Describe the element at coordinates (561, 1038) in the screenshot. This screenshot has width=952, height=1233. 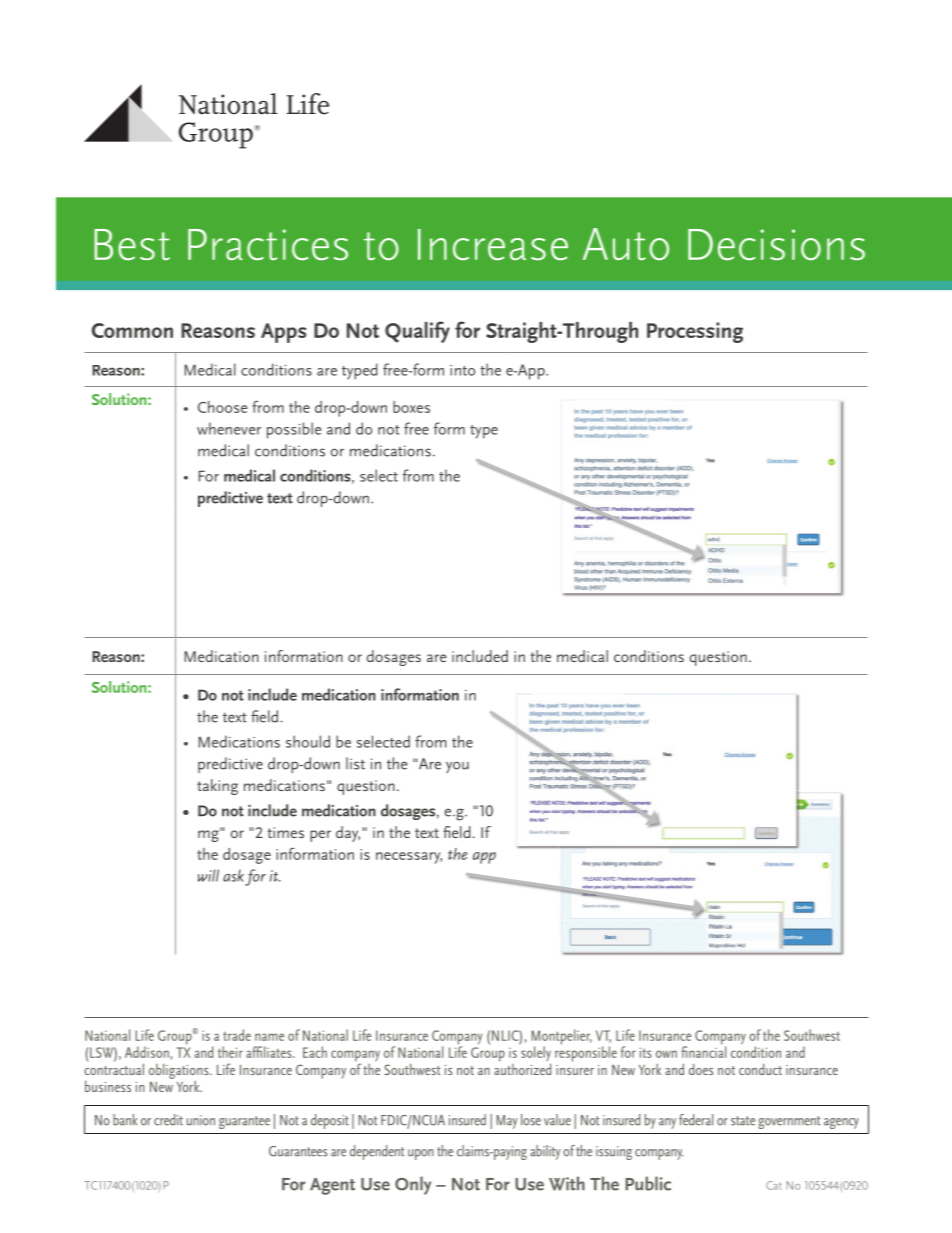
I see `Montpelier` at that location.
